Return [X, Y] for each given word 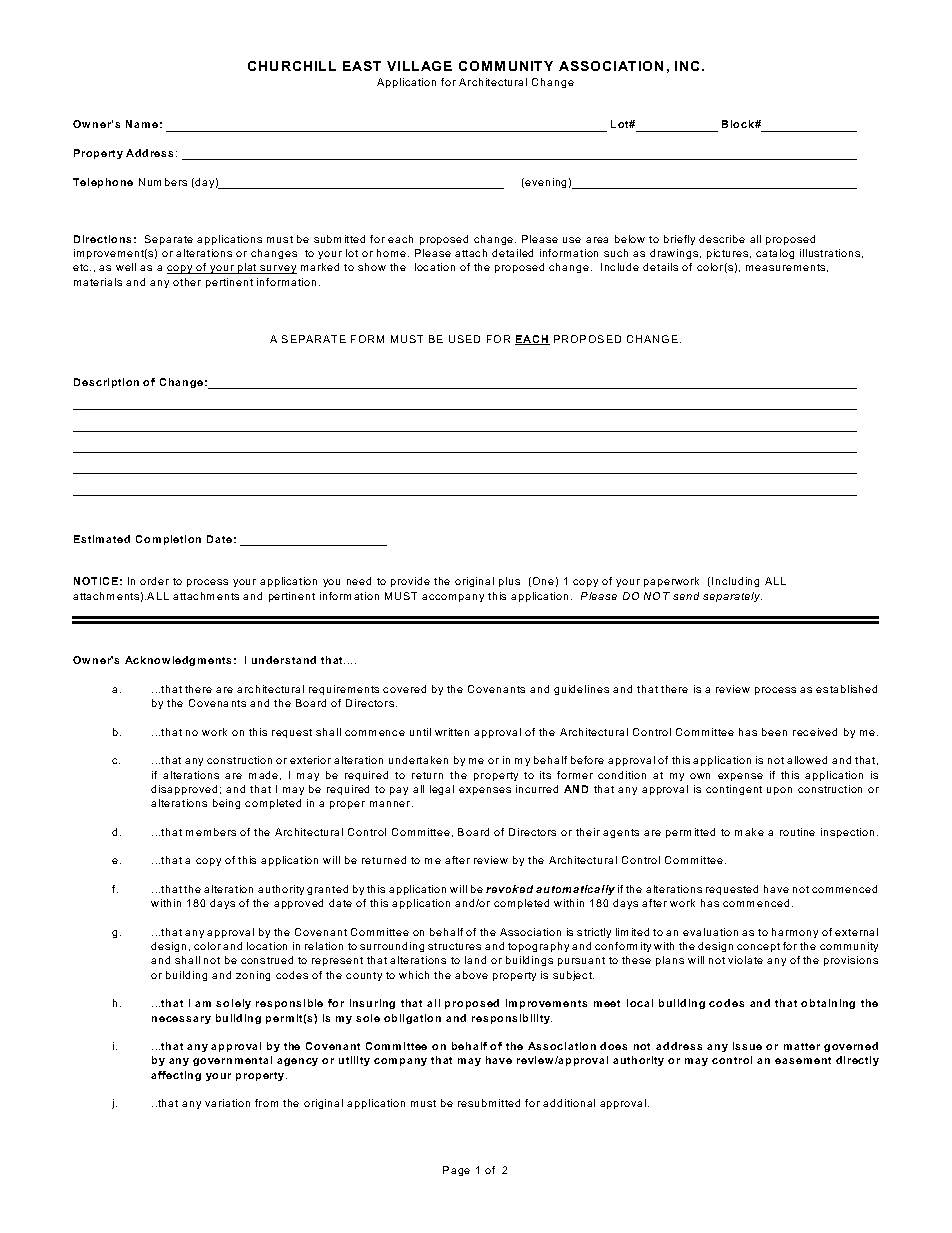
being [226, 804]
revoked [509, 889]
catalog [775, 254]
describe [722, 239]
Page [456, 1171]
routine [797, 832]
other [187, 282]
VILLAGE [419, 66]
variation [227, 1103]
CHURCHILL [292, 66]
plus [509, 582]
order [154, 581]
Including [735, 582]
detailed [512, 253]
